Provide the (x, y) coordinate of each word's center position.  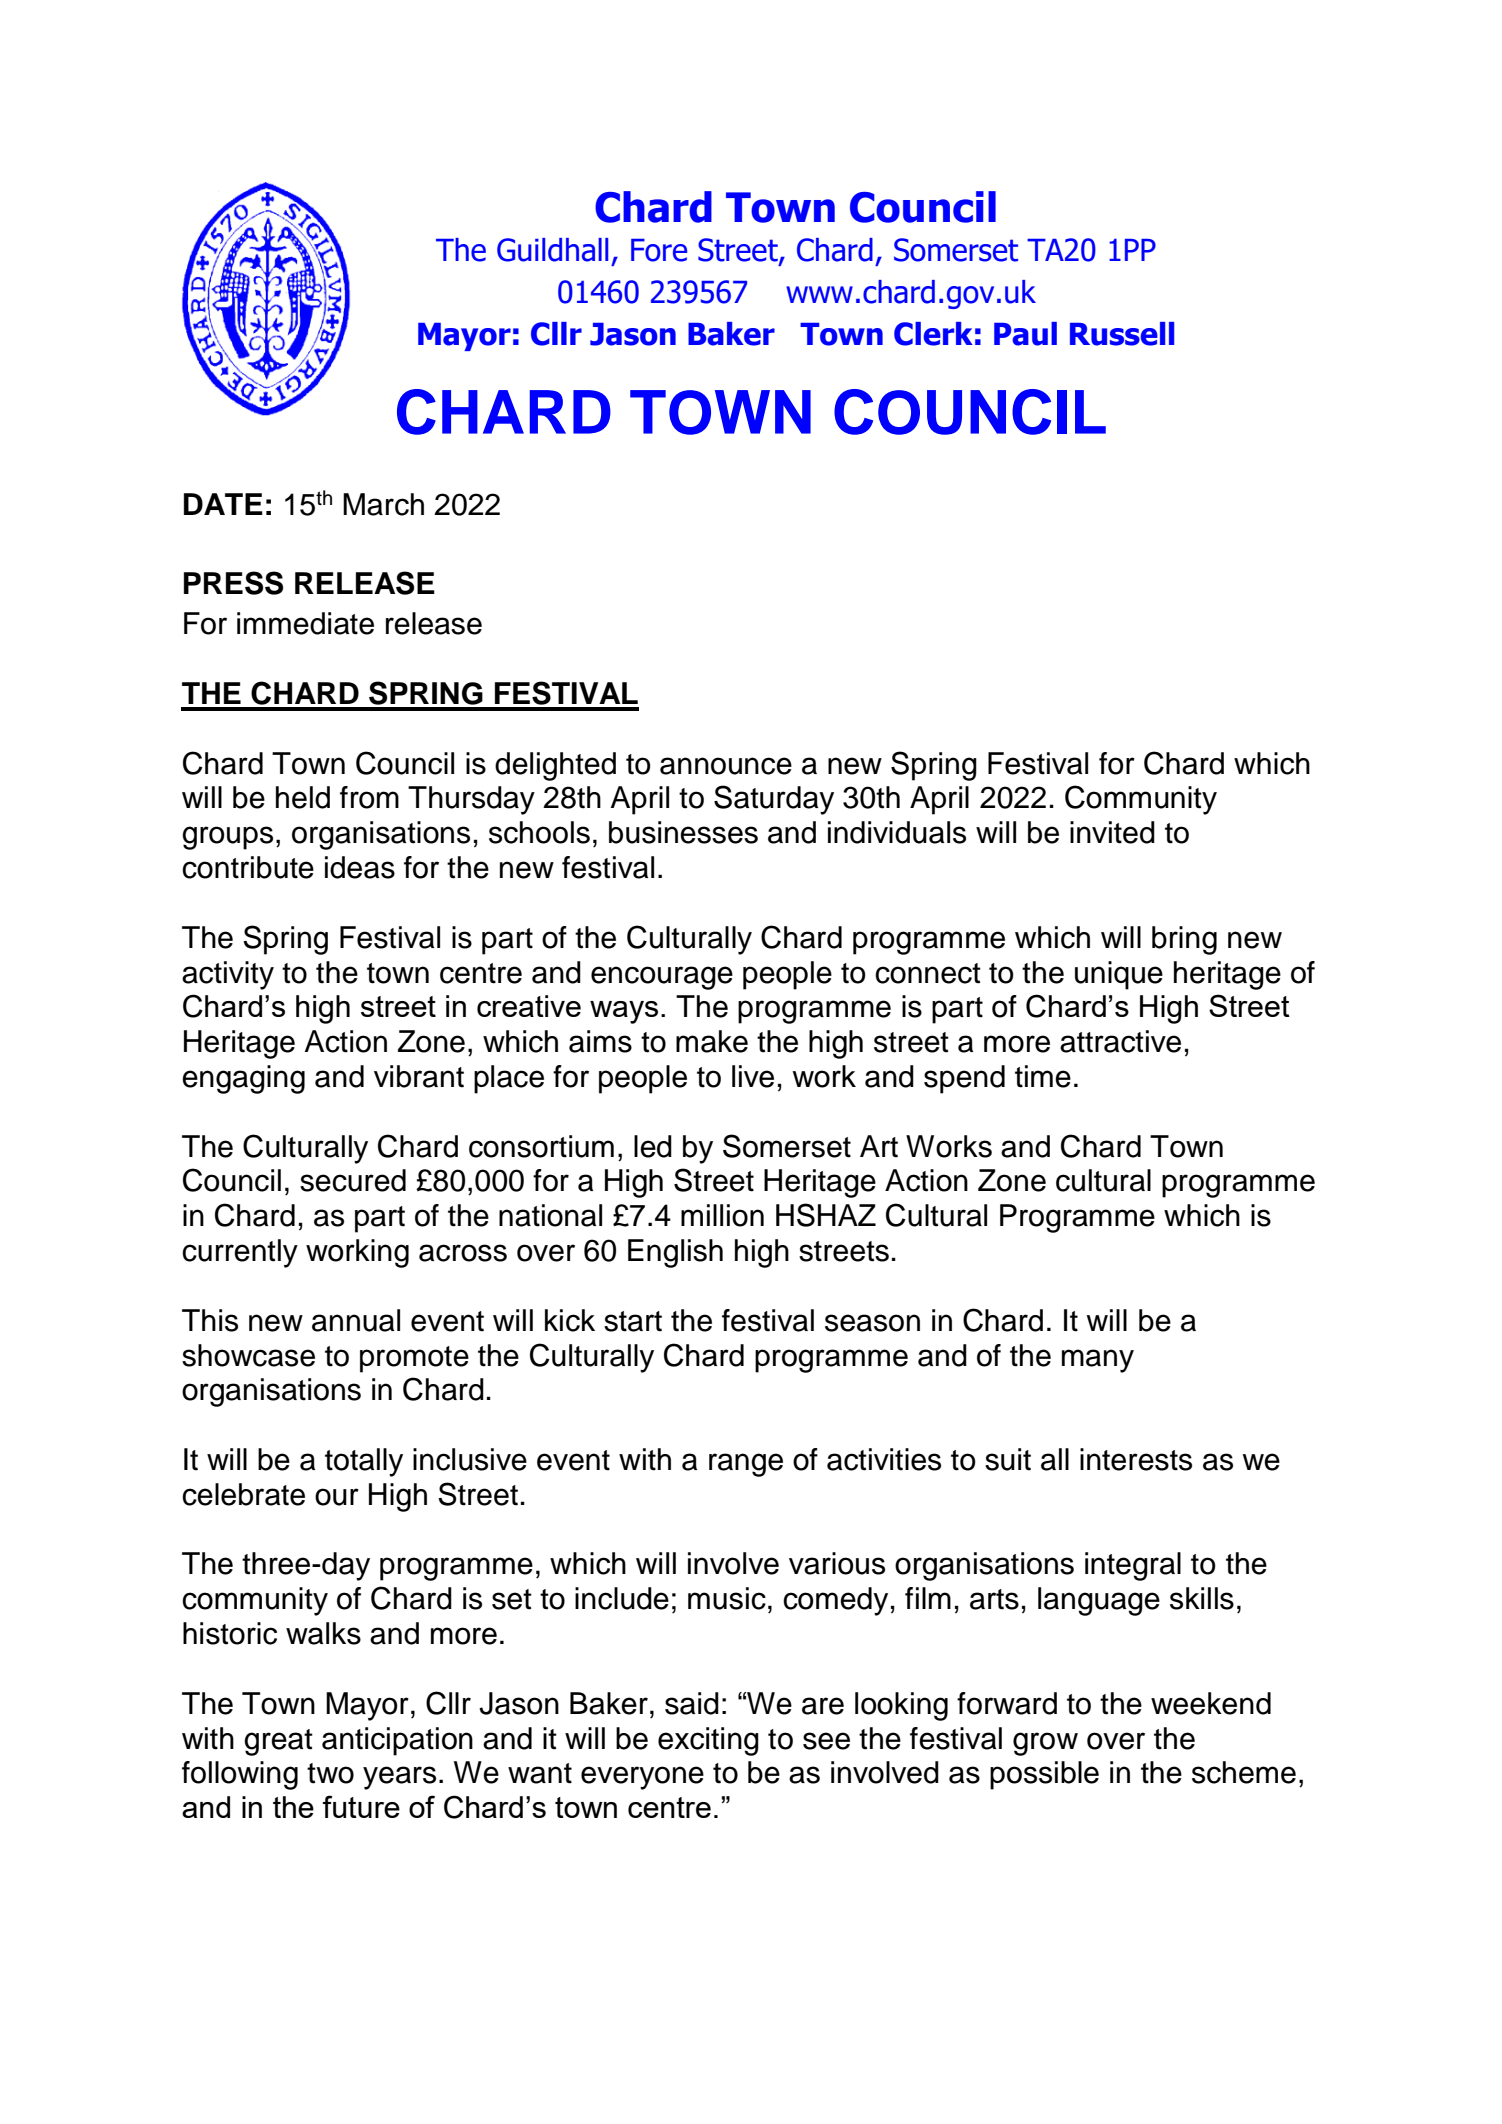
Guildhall (552, 250)
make (712, 1041)
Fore (659, 250)
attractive (1120, 1041)
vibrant (419, 1076)
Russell (1122, 334)
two (330, 1773)
